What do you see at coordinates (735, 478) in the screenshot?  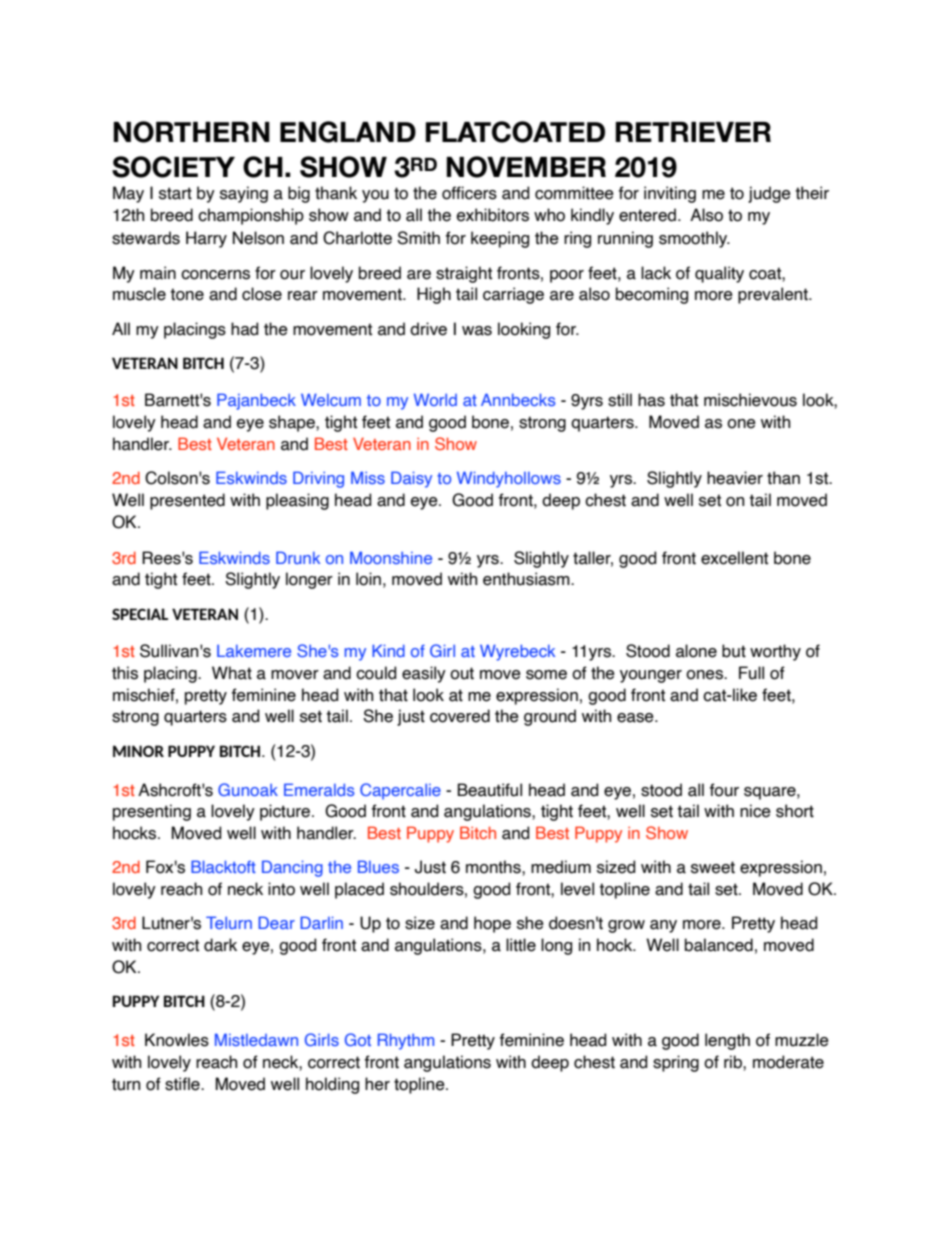 I see `heavier` at bounding box center [735, 478].
